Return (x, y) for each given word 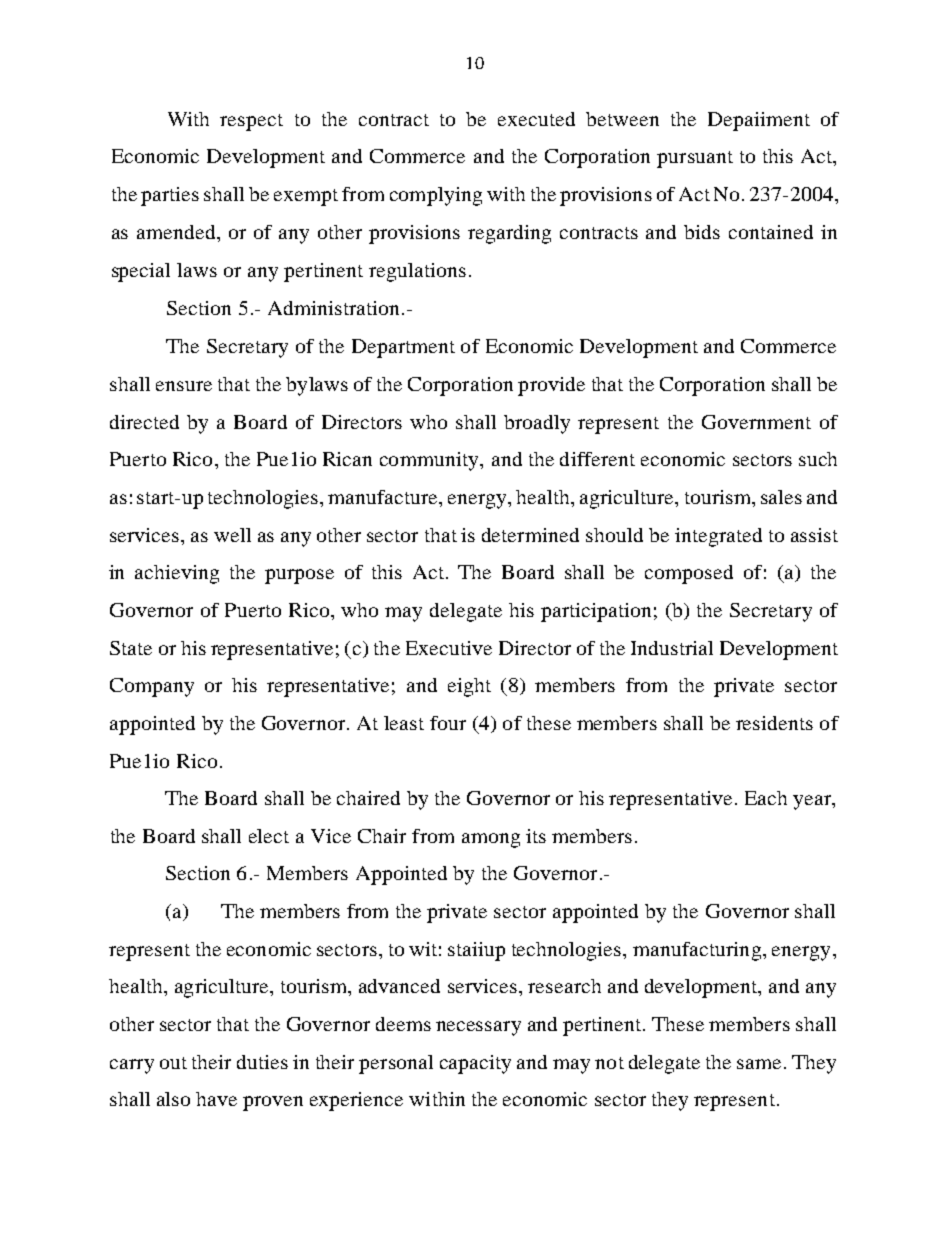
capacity (475, 1064)
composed (689, 574)
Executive (449, 648)
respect (251, 122)
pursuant (695, 159)
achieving (177, 574)
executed (536, 119)
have (216, 1099)
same (759, 1064)
